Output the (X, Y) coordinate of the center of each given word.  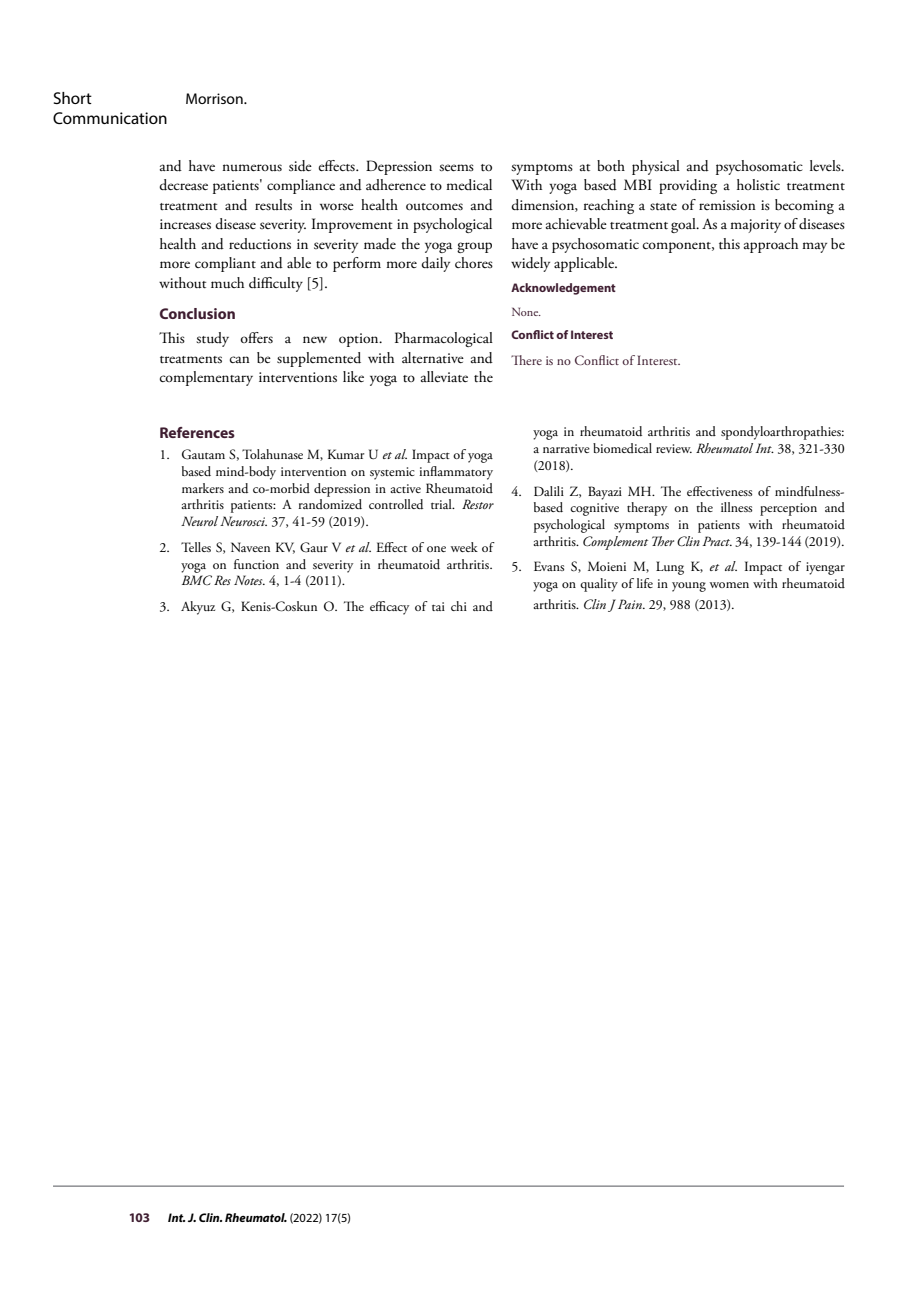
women (729, 585)
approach (771, 245)
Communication (110, 118)
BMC (197, 580)
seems (456, 168)
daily (435, 264)
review (674, 448)
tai (438, 606)
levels (826, 165)
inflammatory (456, 473)
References (197, 432)
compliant (225, 264)
